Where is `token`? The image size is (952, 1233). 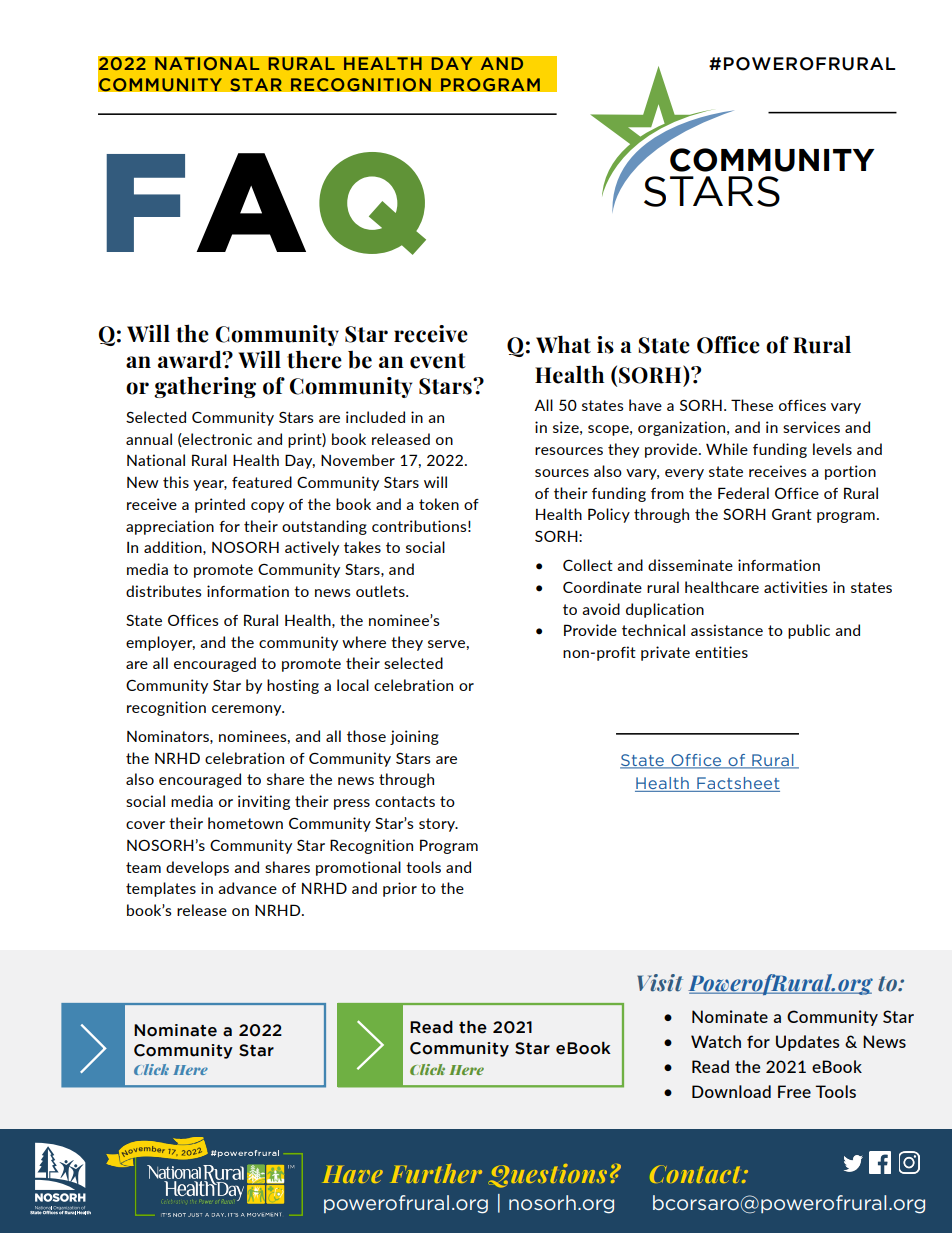 token is located at coordinates (439, 504).
